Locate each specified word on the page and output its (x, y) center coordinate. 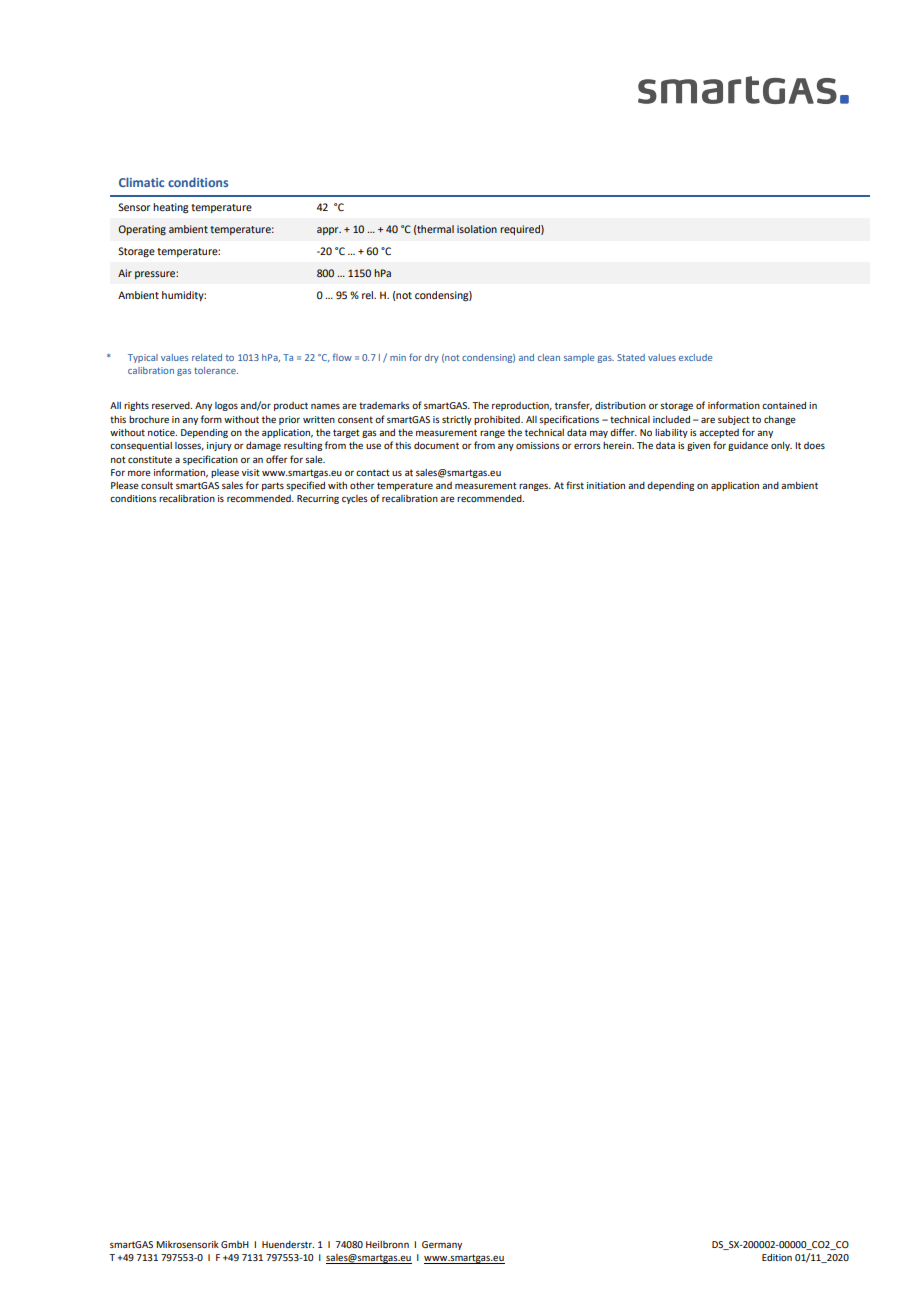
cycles (355, 499)
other (362, 485)
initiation (606, 485)
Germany (442, 1245)
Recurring (318, 499)
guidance (748, 446)
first (575, 485)
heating (171, 208)
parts (273, 486)
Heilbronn (387, 1244)
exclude (695, 357)
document (436, 445)
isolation (477, 229)
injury (219, 446)
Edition (777, 1257)
